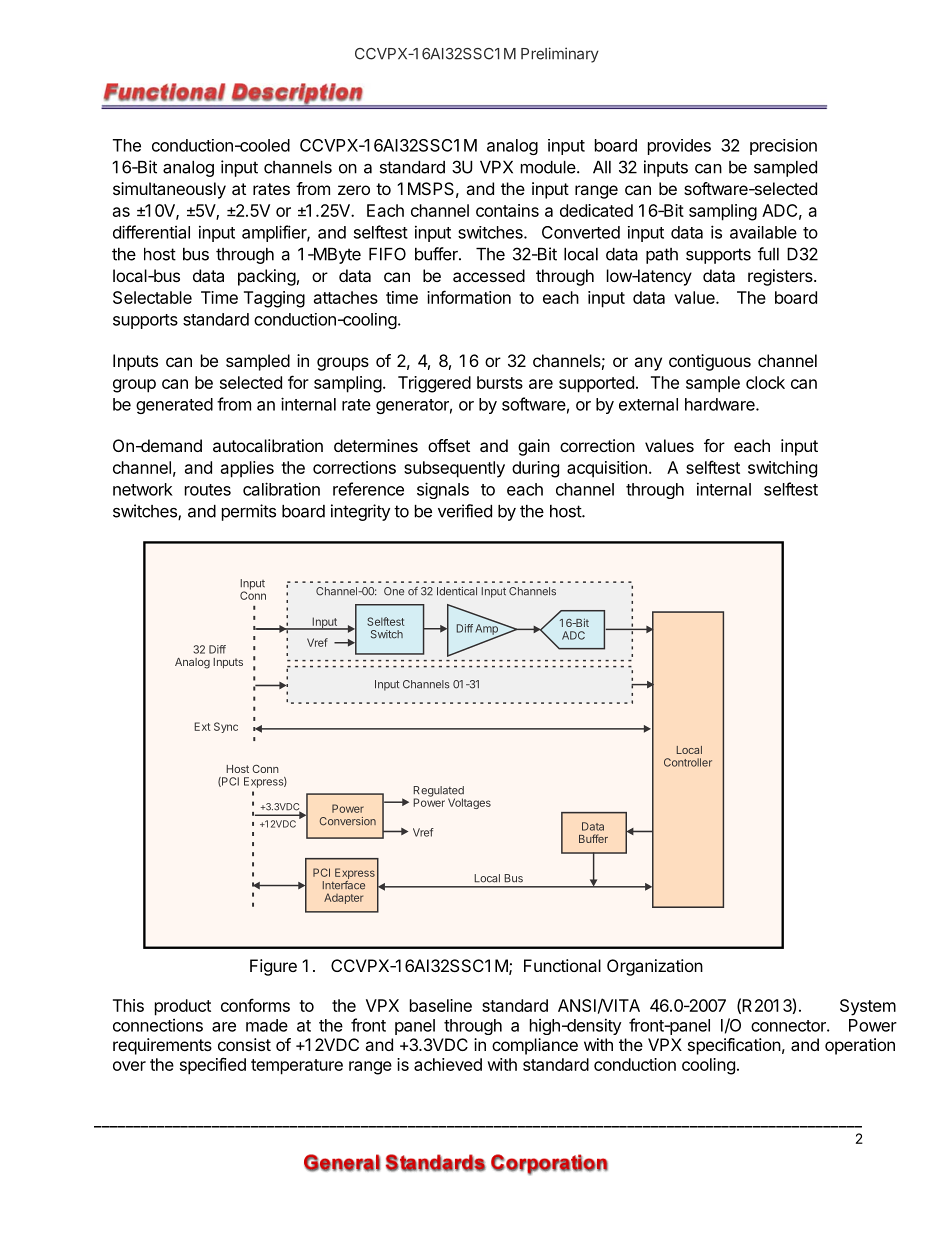 Image resolution: width=952 pixels, height=1233 pixels. I want to click on Preliminary, so click(560, 55).
